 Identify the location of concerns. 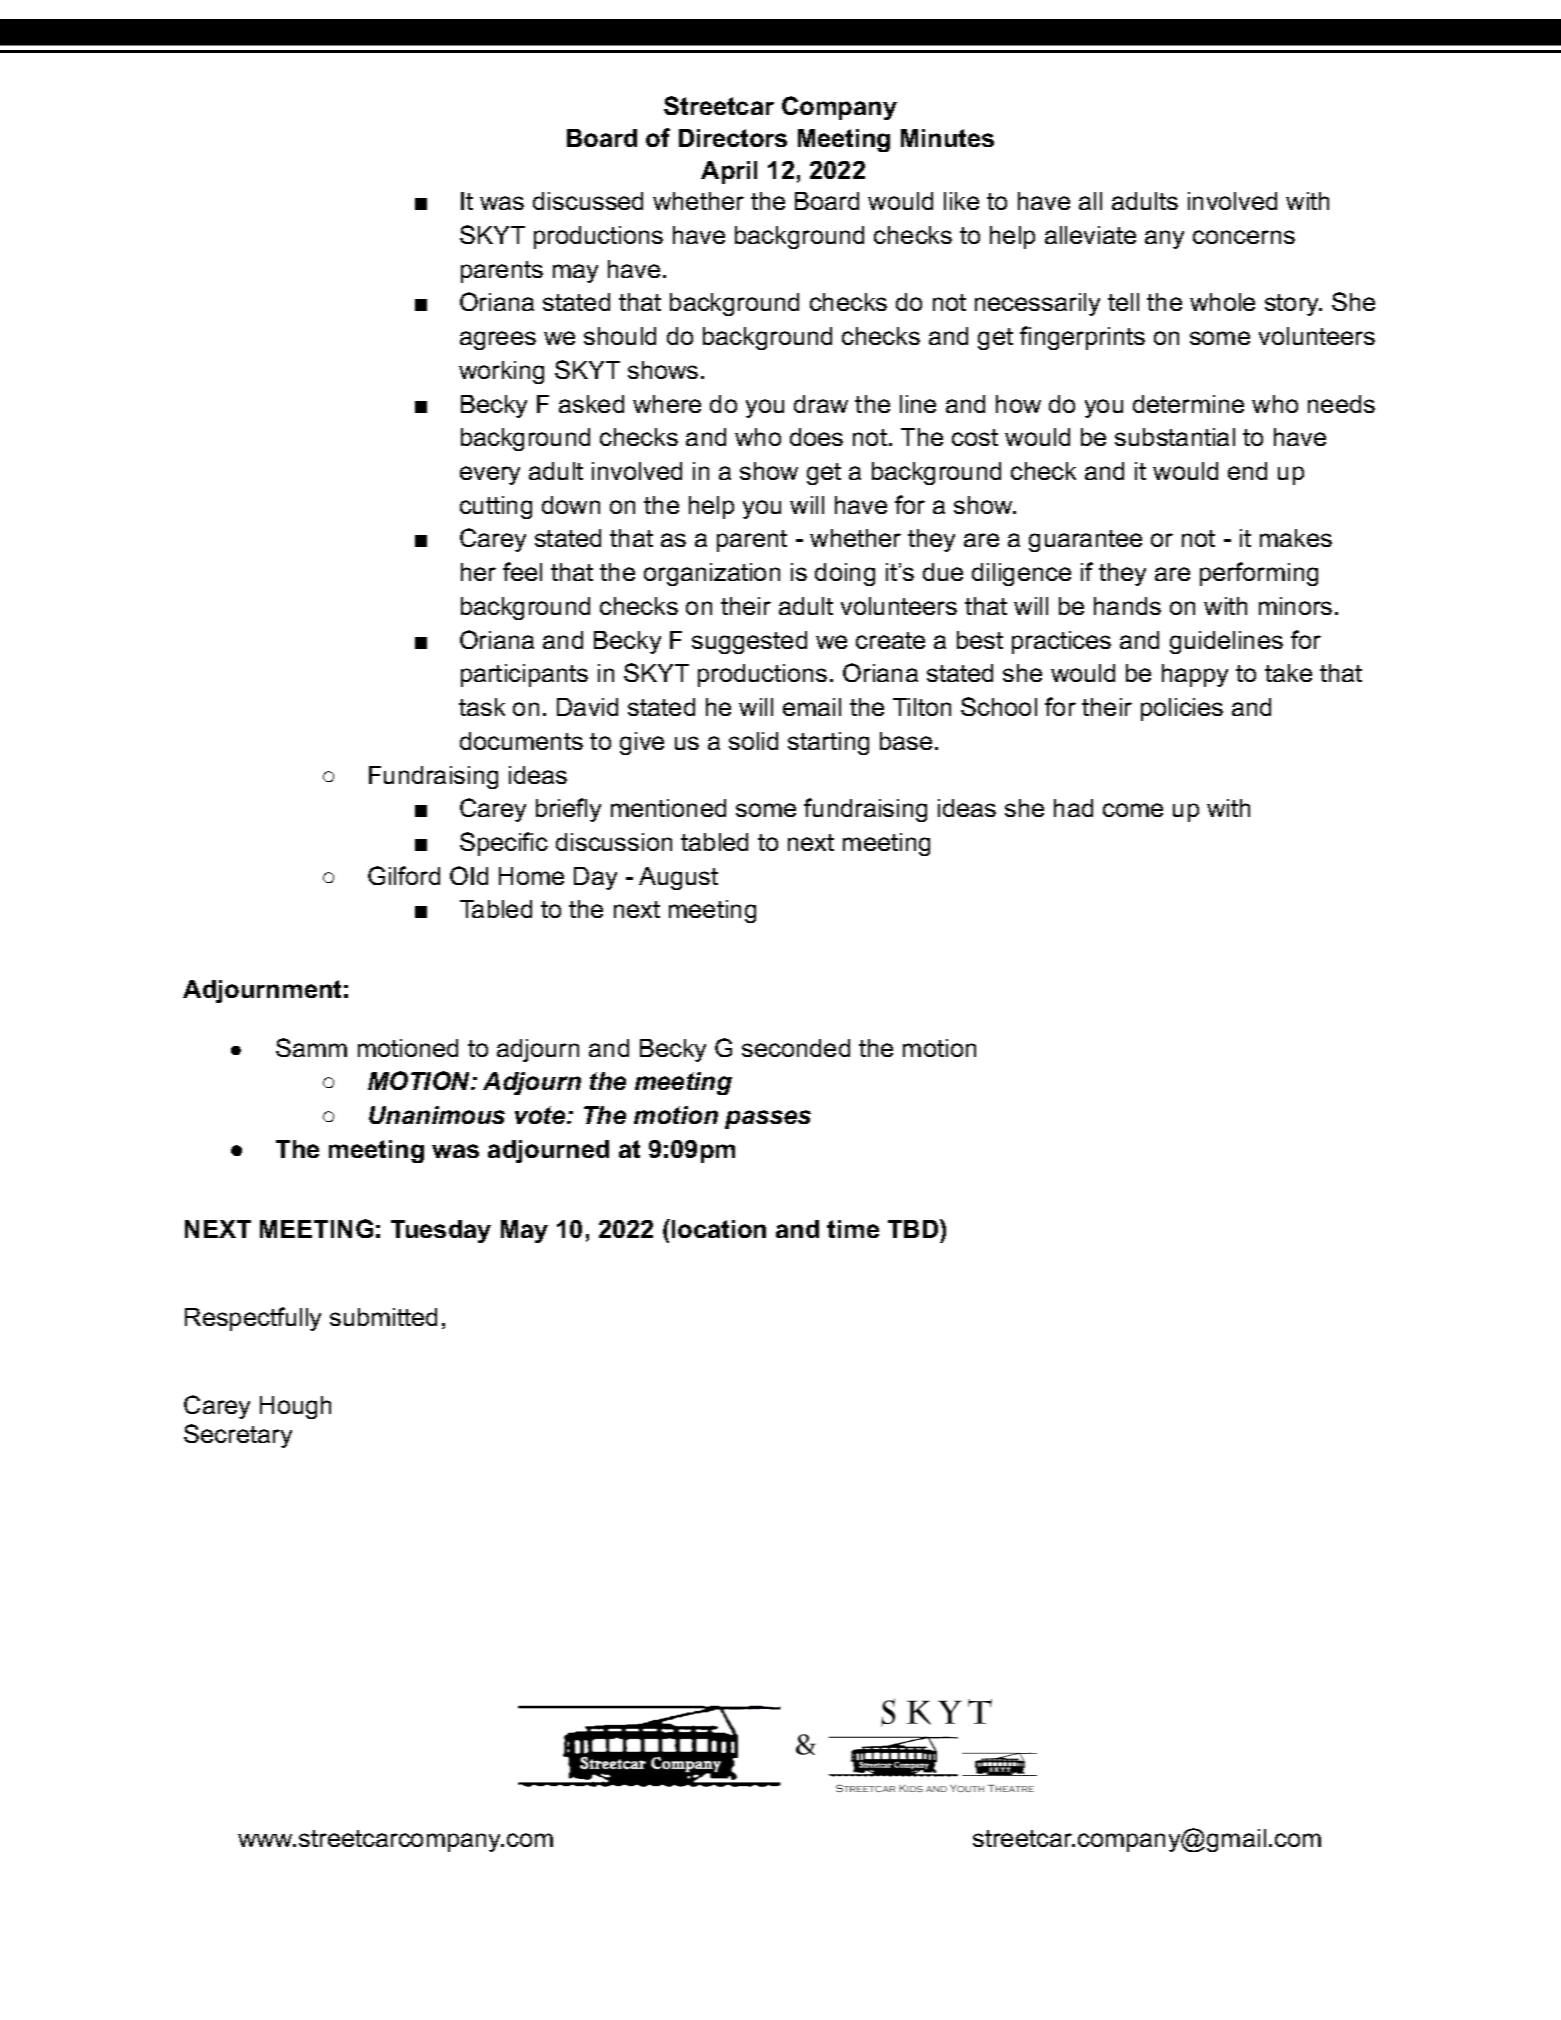
(1244, 237).
